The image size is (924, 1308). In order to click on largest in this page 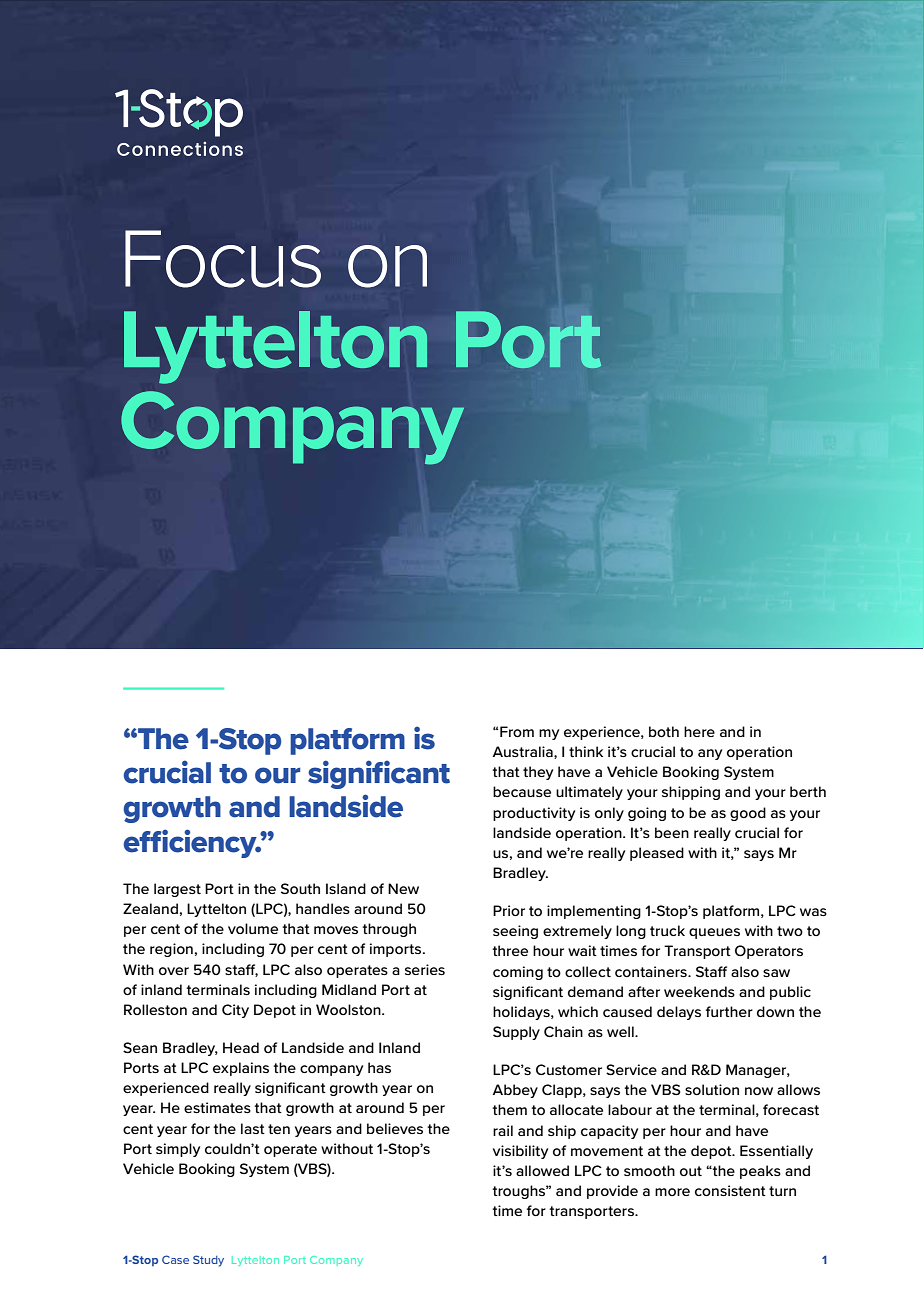, I will do `click(177, 890)`.
